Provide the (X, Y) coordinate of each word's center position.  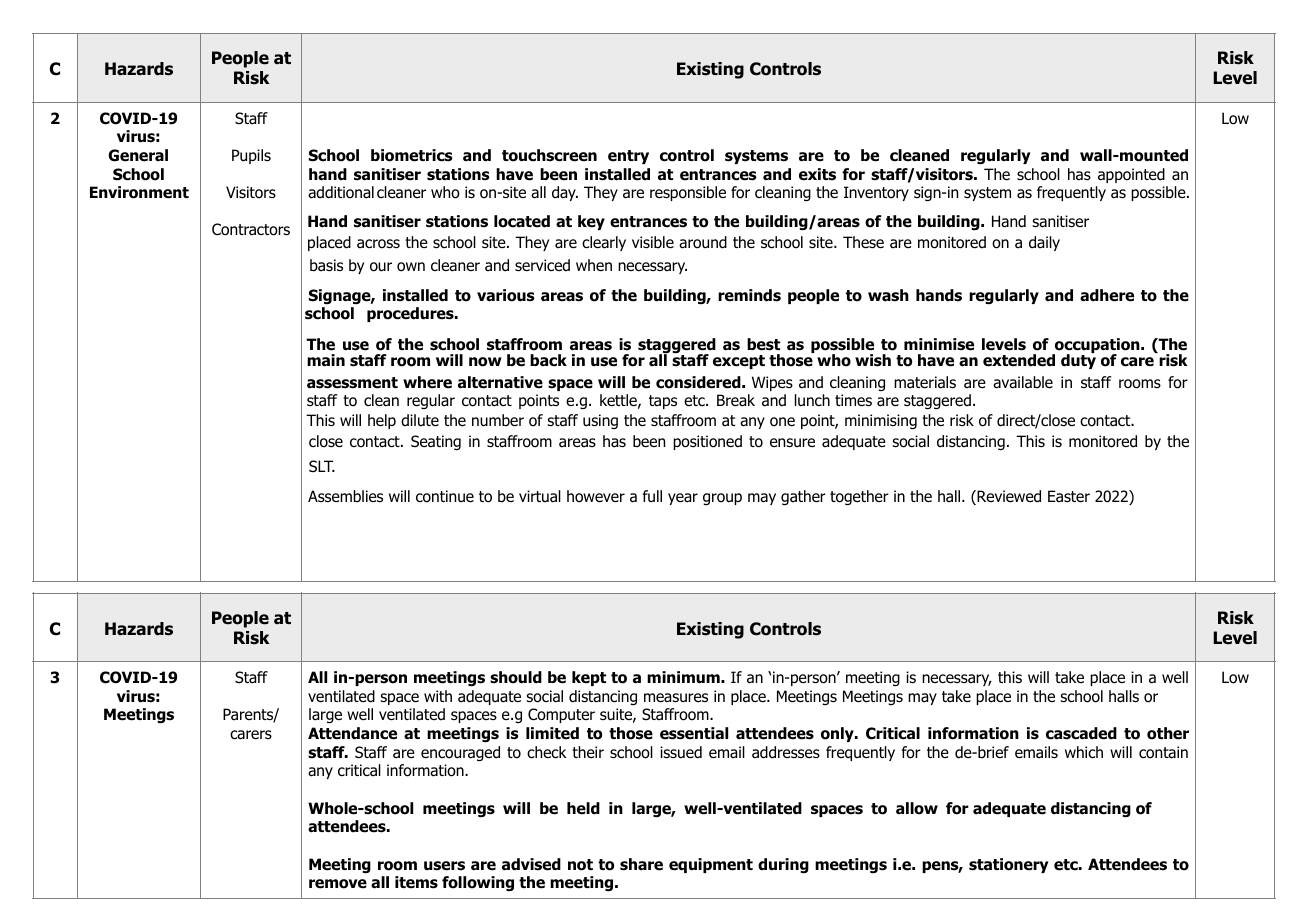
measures (676, 698)
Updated (311, 851)
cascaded (1081, 733)
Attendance (352, 733)
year (683, 499)
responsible (688, 193)
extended (1019, 360)
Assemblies (345, 496)
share (641, 864)
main (326, 360)
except (739, 362)
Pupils (251, 156)
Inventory (876, 193)
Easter (1069, 496)
